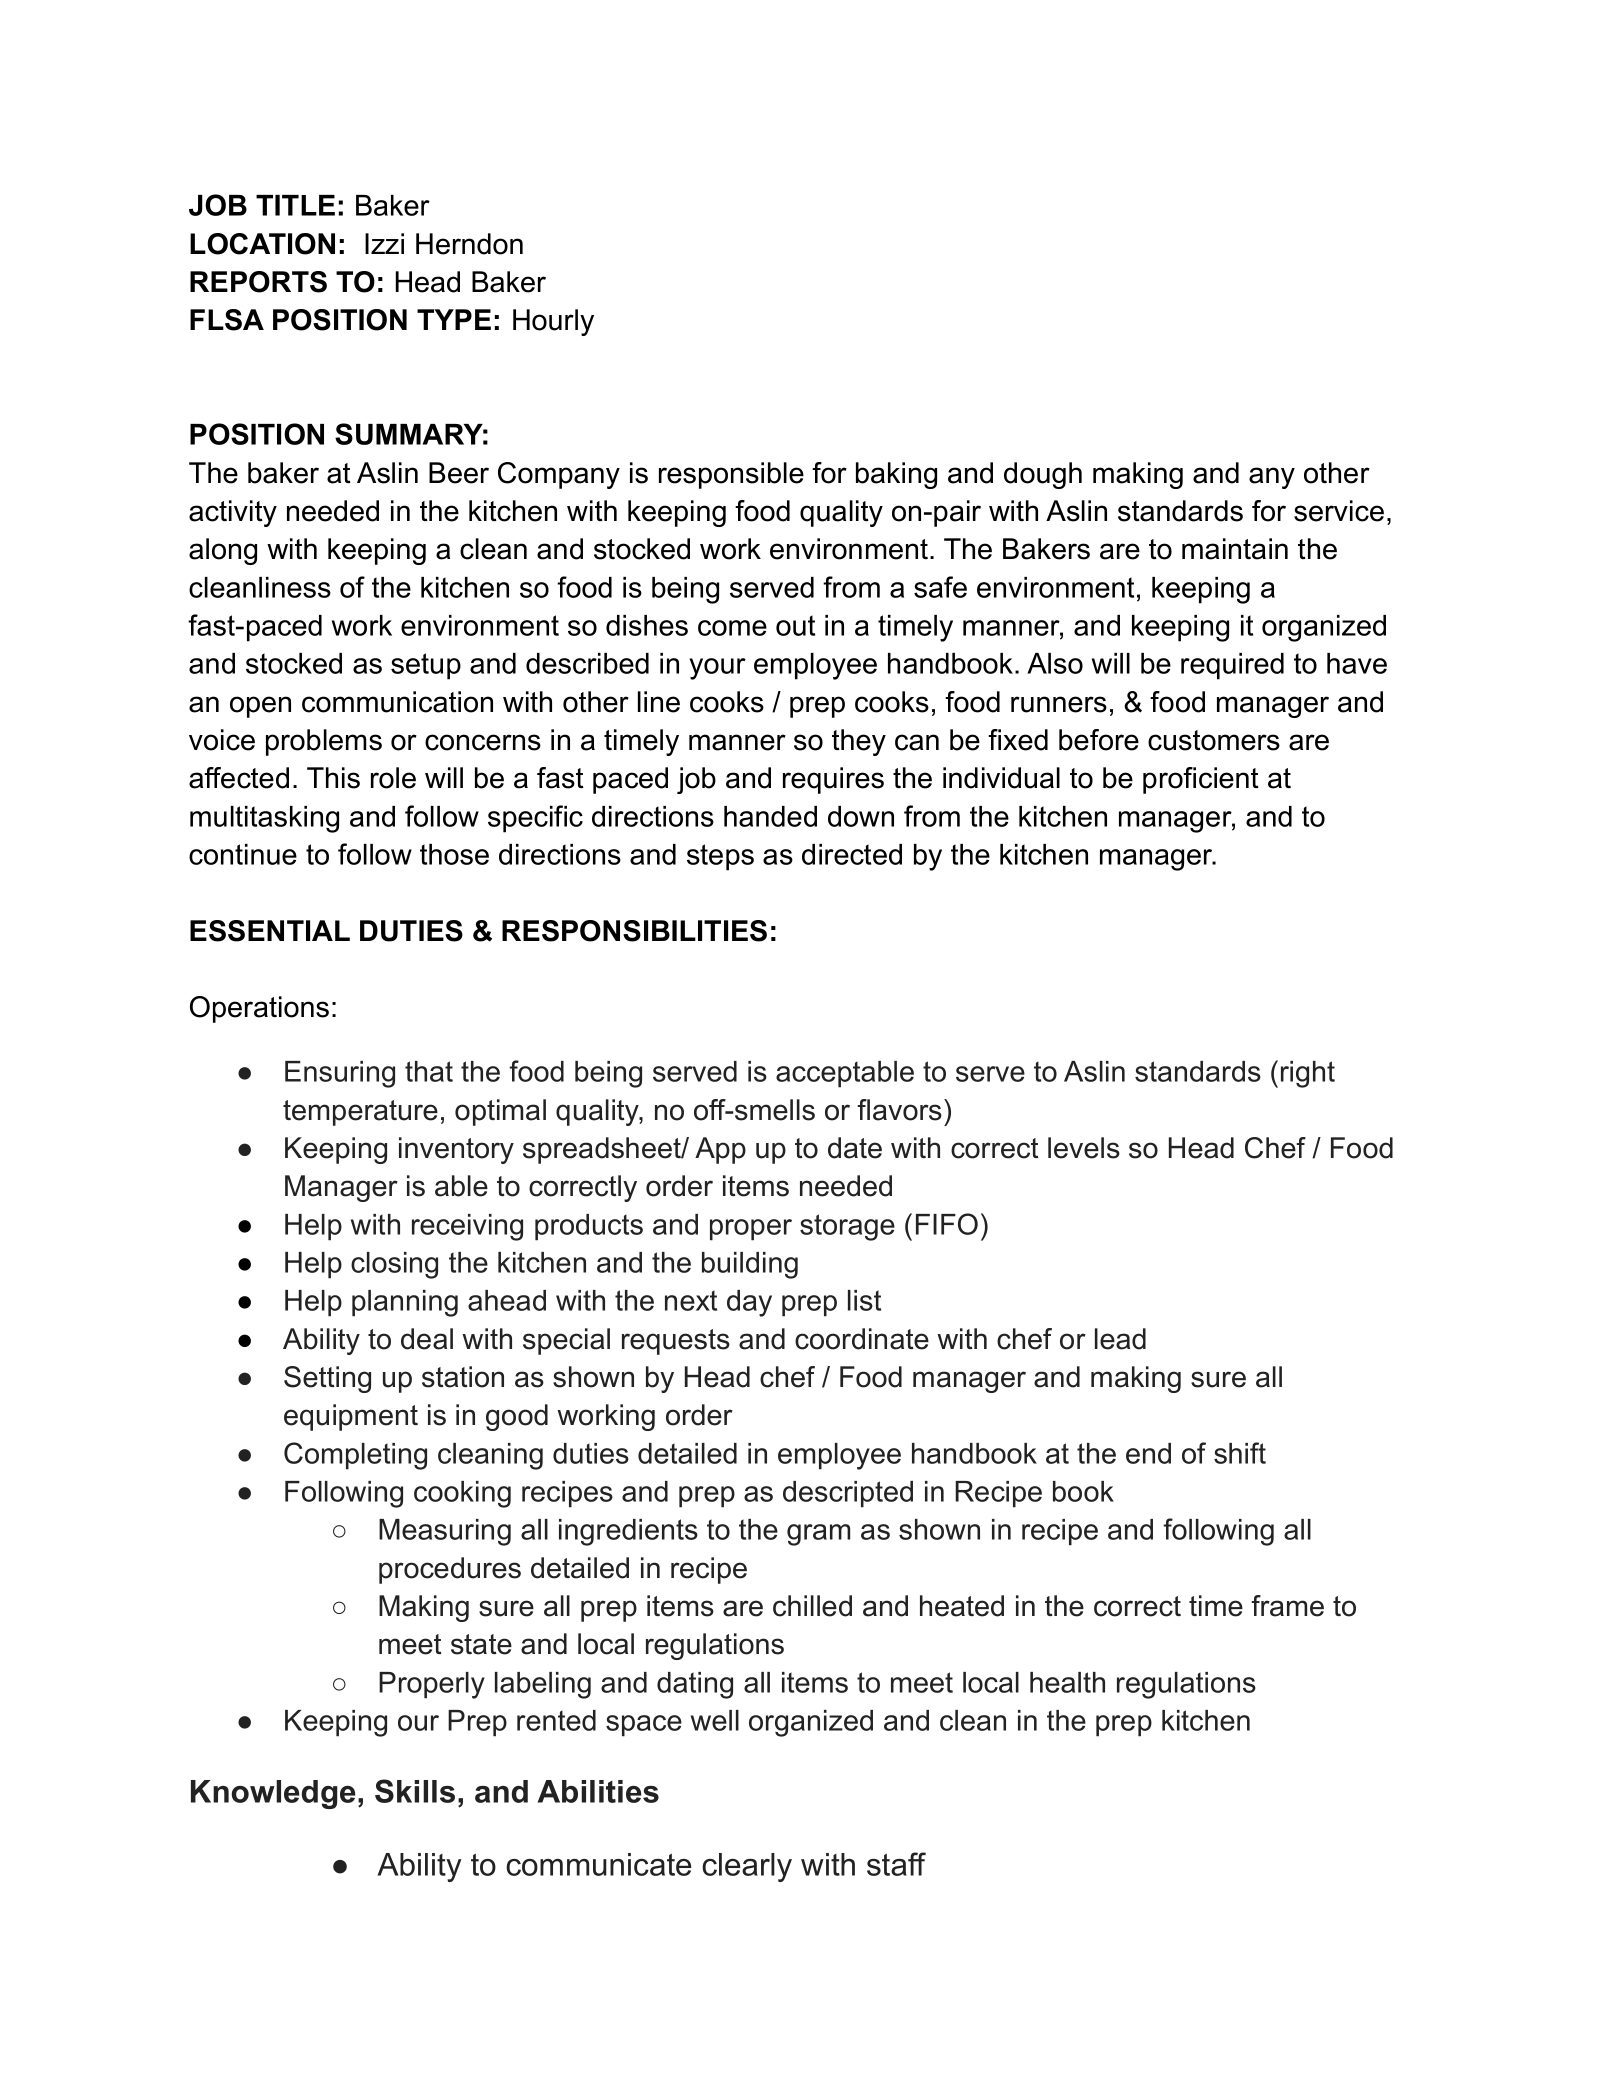  What do you see at coordinates (295, 205) in the screenshot?
I see `TITLE` at bounding box center [295, 205].
